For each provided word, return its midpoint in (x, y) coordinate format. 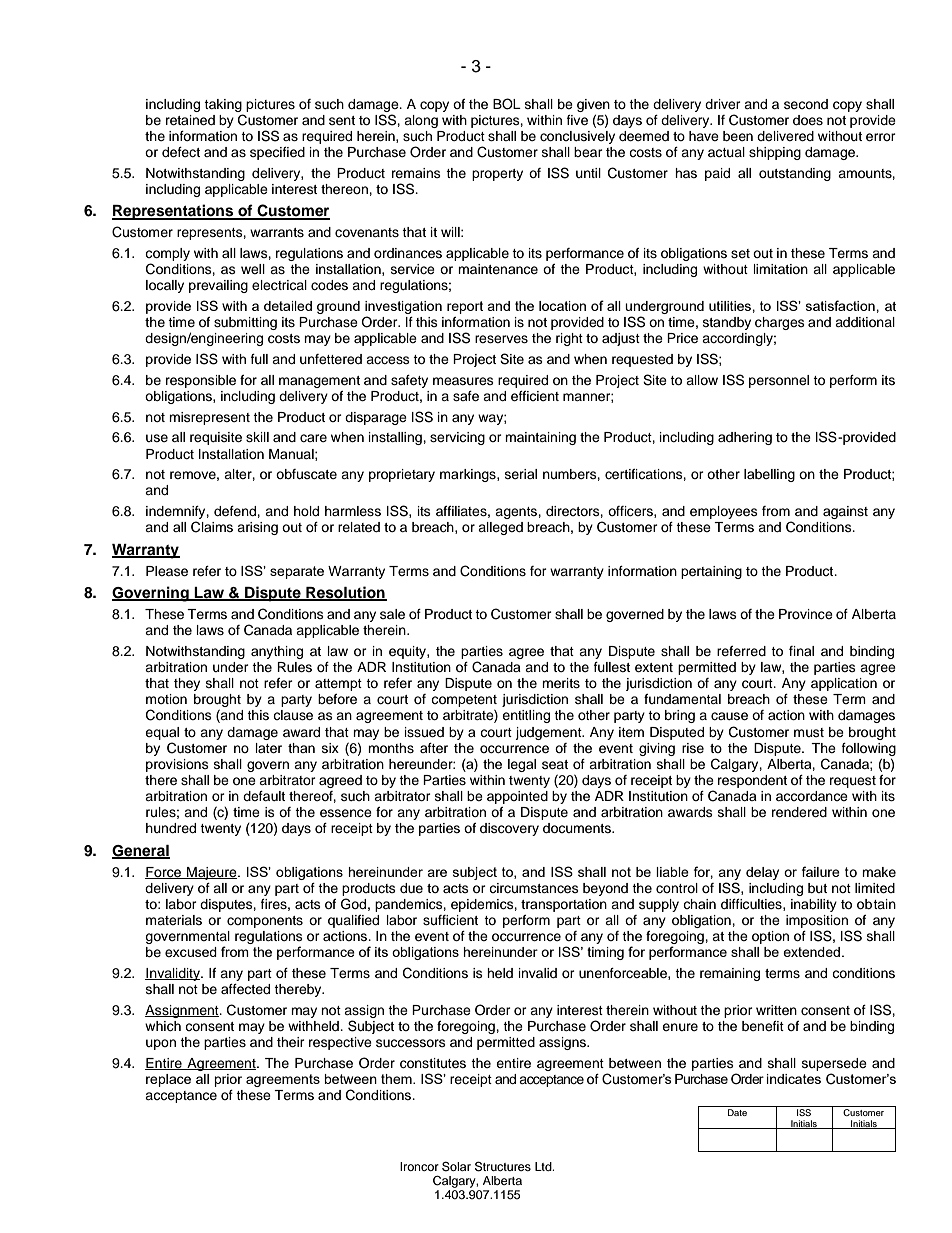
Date (737, 1112)
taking (223, 105)
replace (168, 1080)
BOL (507, 104)
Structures (503, 1166)
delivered (785, 136)
